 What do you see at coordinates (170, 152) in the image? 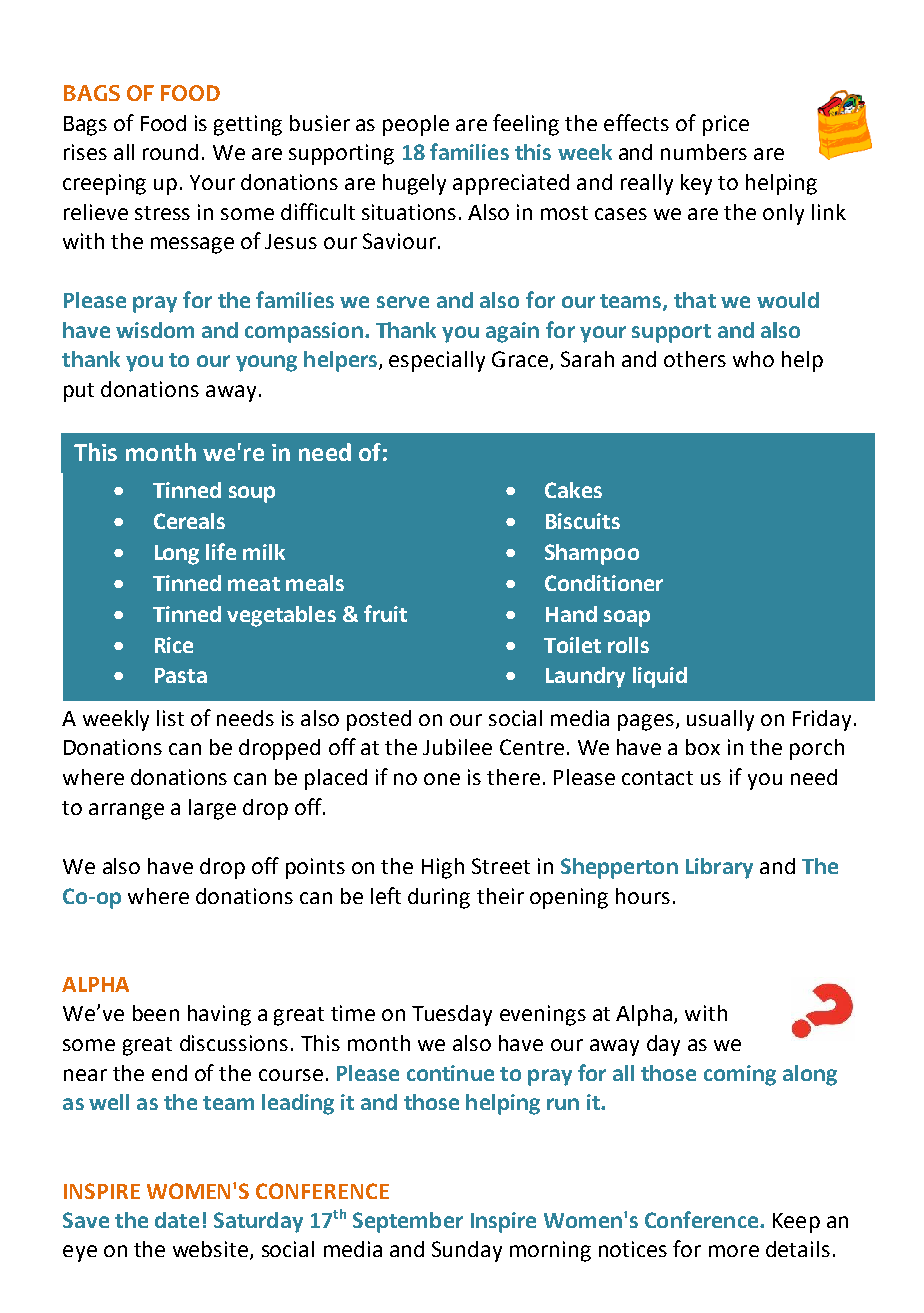
I see `round` at bounding box center [170, 152].
